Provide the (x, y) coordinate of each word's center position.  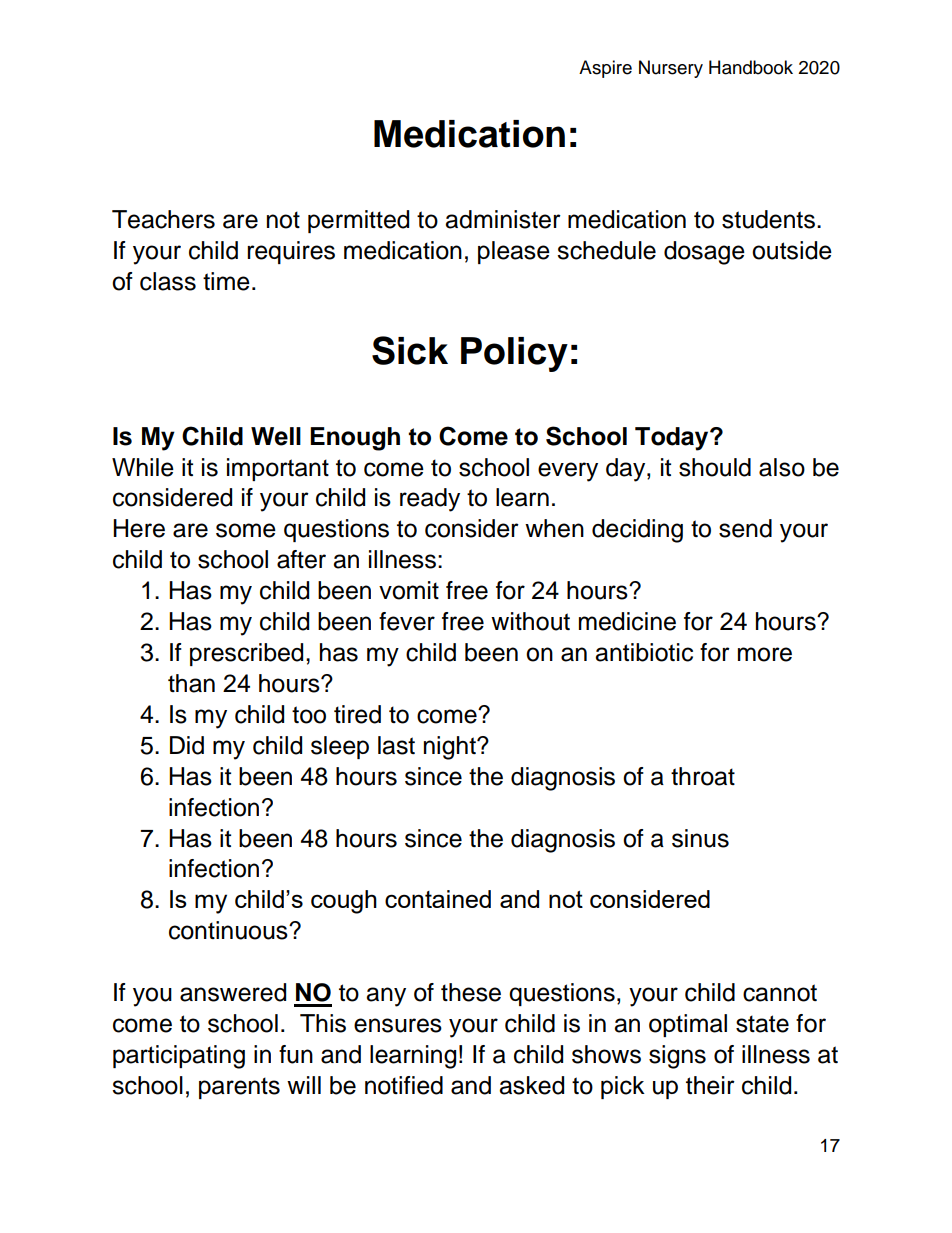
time (226, 281)
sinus (700, 838)
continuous (229, 930)
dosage (704, 253)
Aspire (605, 69)
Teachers (163, 219)
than (191, 683)
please (514, 252)
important (278, 469)
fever (407, 621)
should (715, 467)
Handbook (751, 67)
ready (430, 500)
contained (438, 899)
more (765, 654)
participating (179, 1057)
